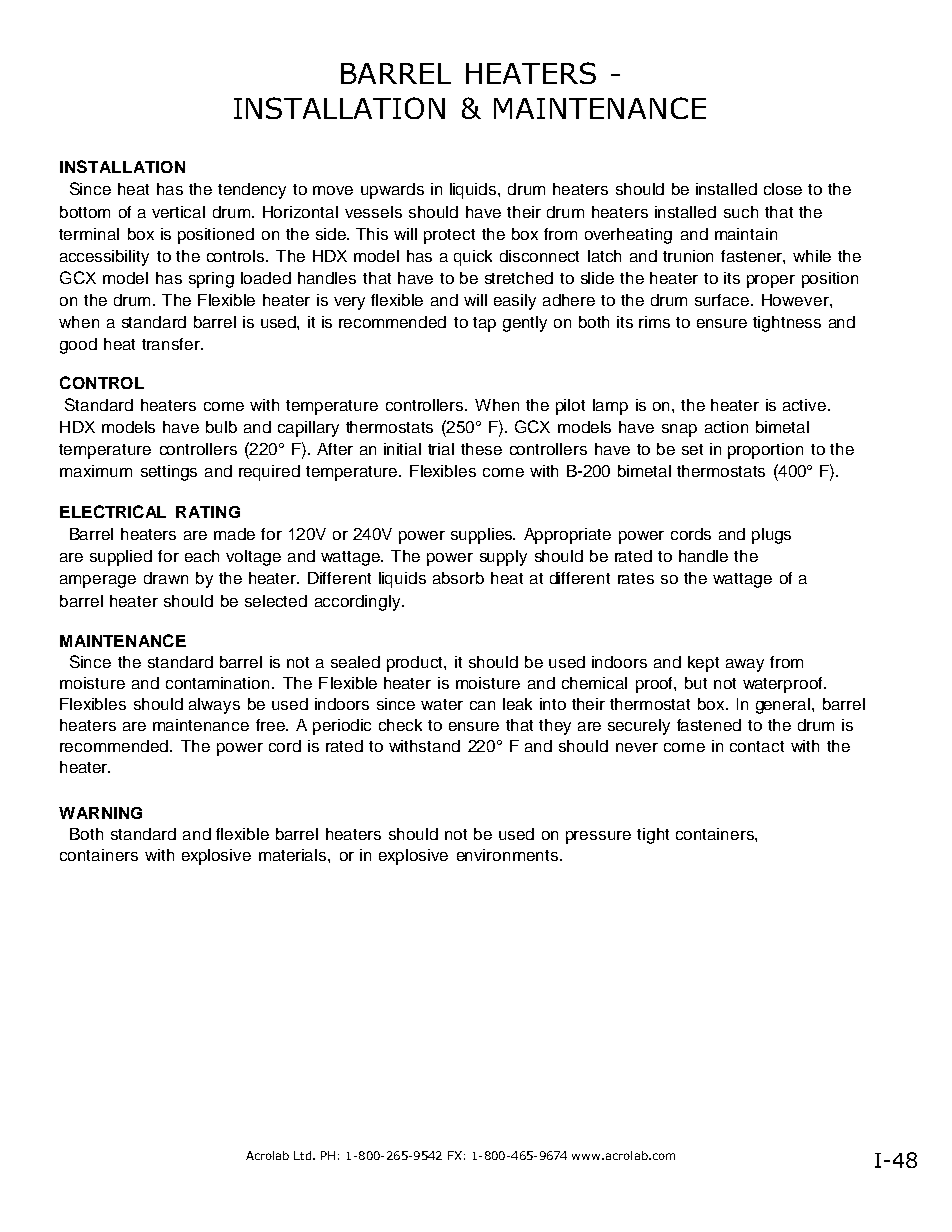  What do you see at coordinates (509, 855) in the image?
I see `environments` at bounding box center [509, 855].
